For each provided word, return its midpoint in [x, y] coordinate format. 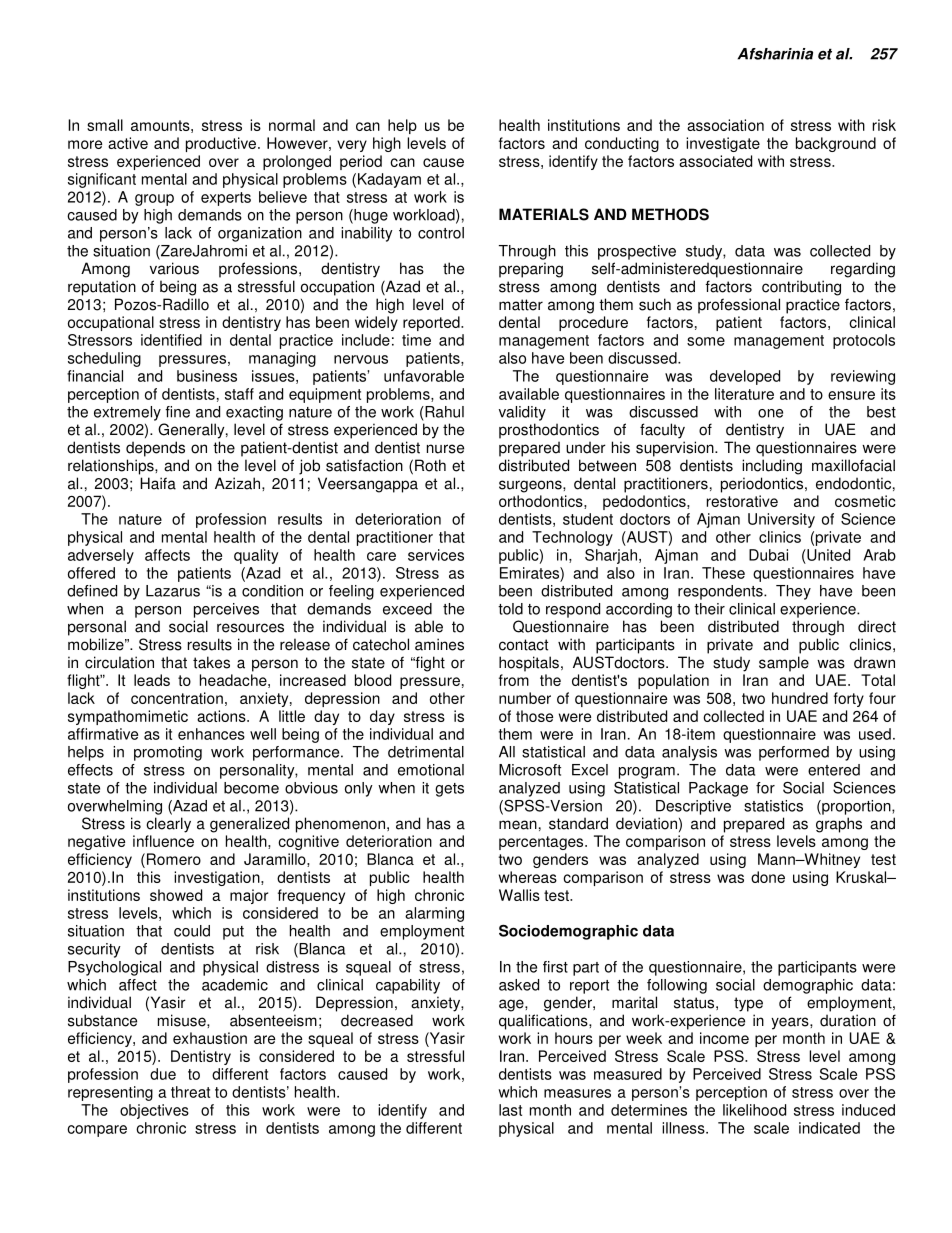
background [836, 144]
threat [190, 1092]
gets [449, 790]
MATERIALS [544, 214]
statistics [773, 806]
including [772, 467]
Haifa [158, 483]
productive [221, 144]
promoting [168, 753]
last [510, 1110]
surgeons [531, 486]
